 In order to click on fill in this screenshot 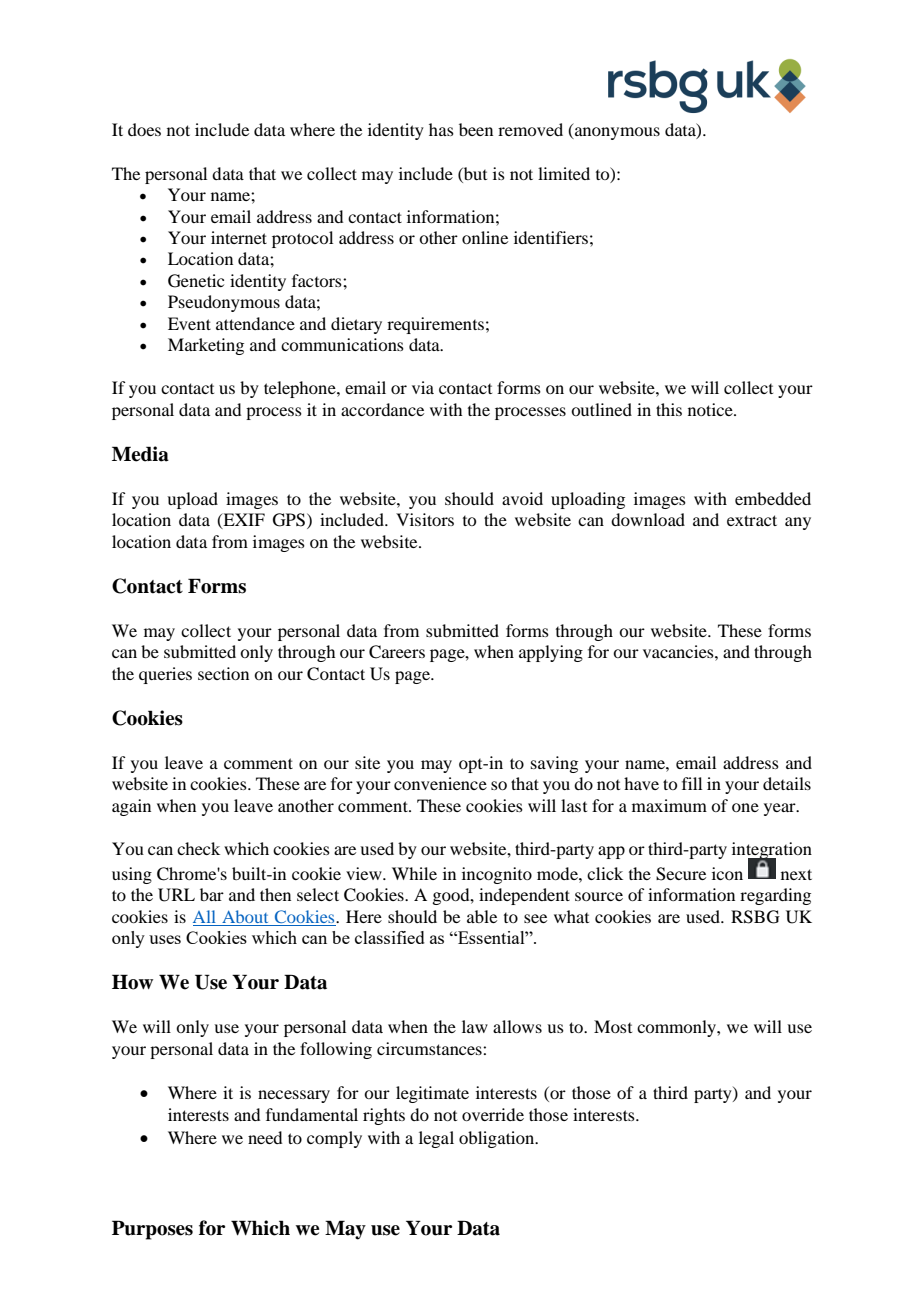, I will do `click(692, 783)`.
